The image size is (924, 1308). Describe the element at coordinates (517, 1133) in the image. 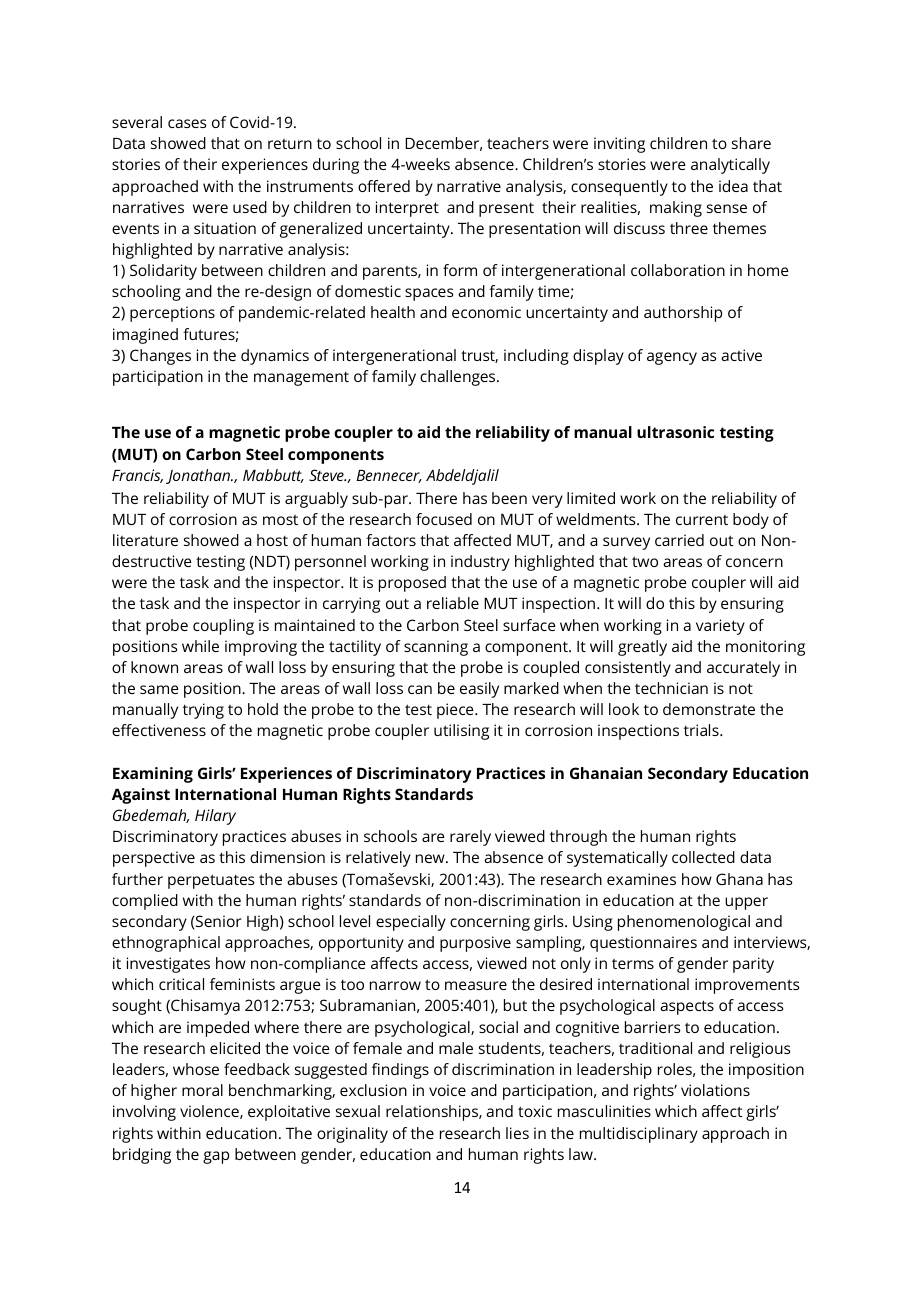

I see `lies` at that location.
